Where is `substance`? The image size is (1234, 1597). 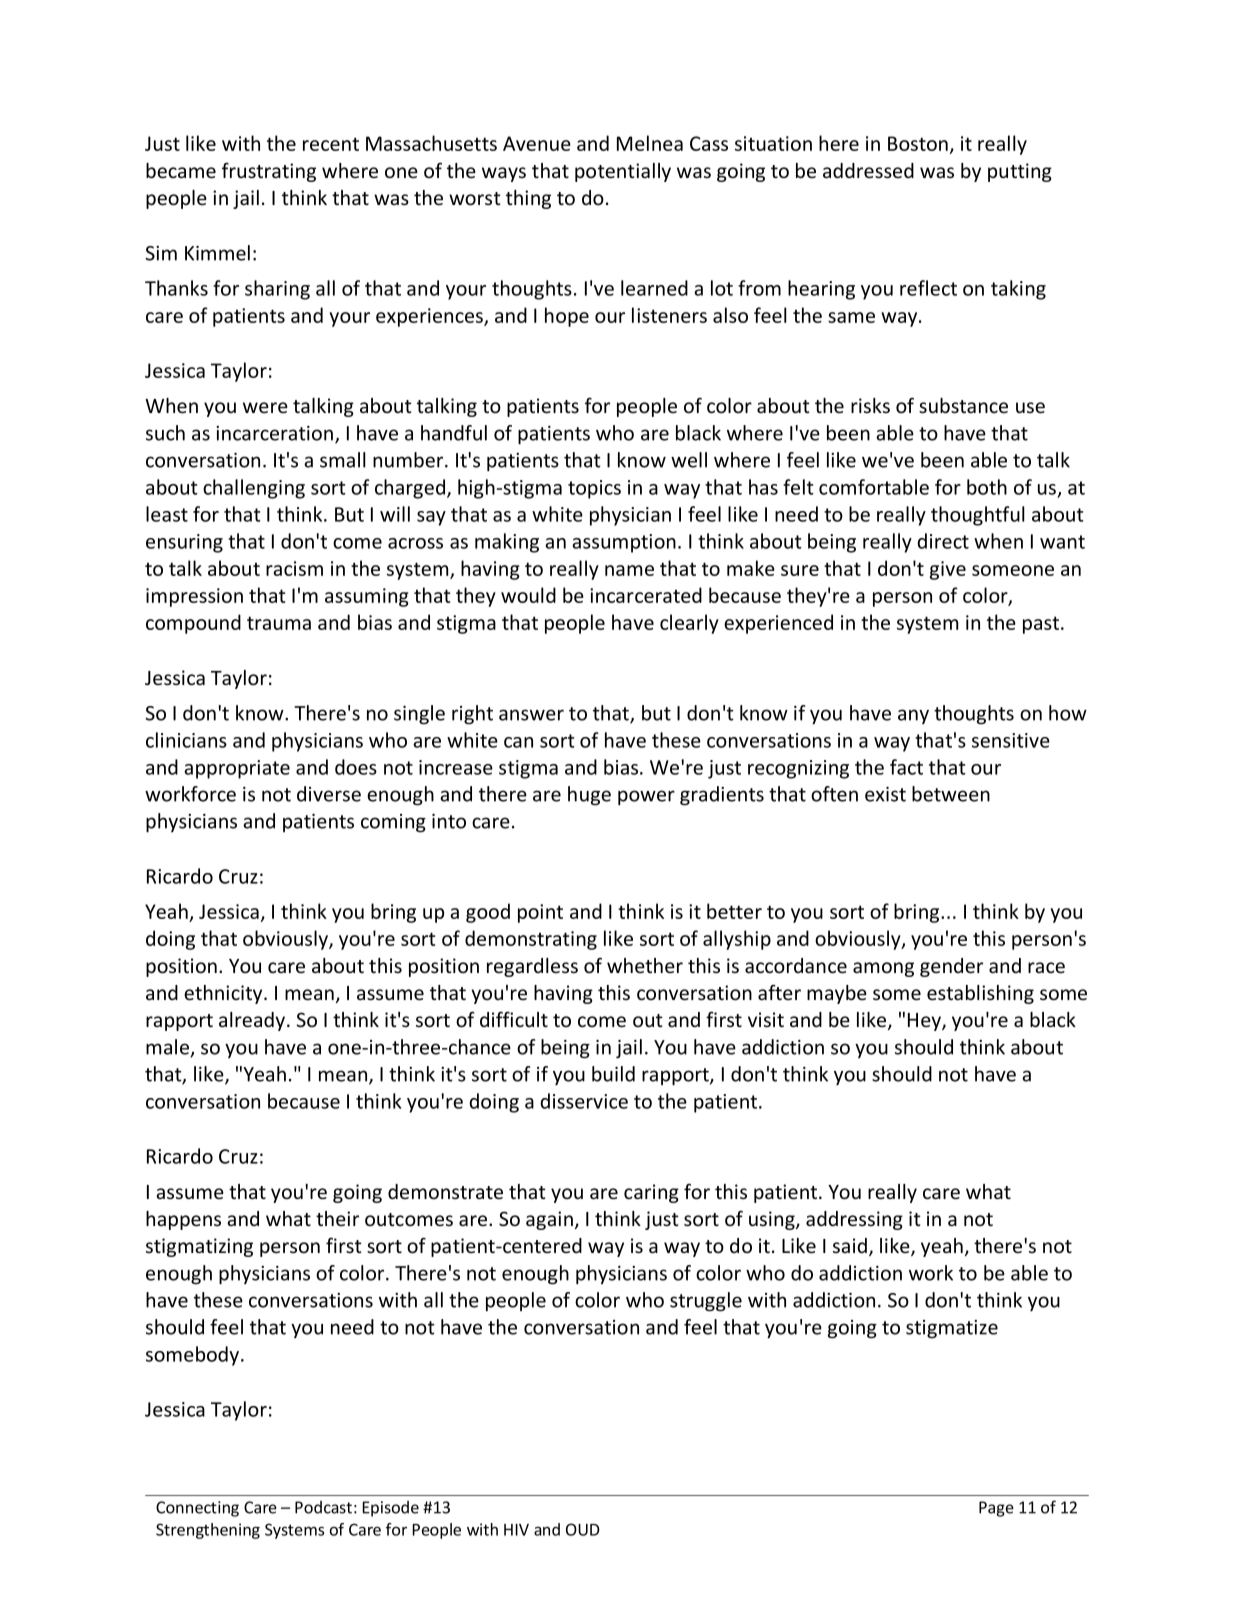
substance is located at coordinates (963, 406).
